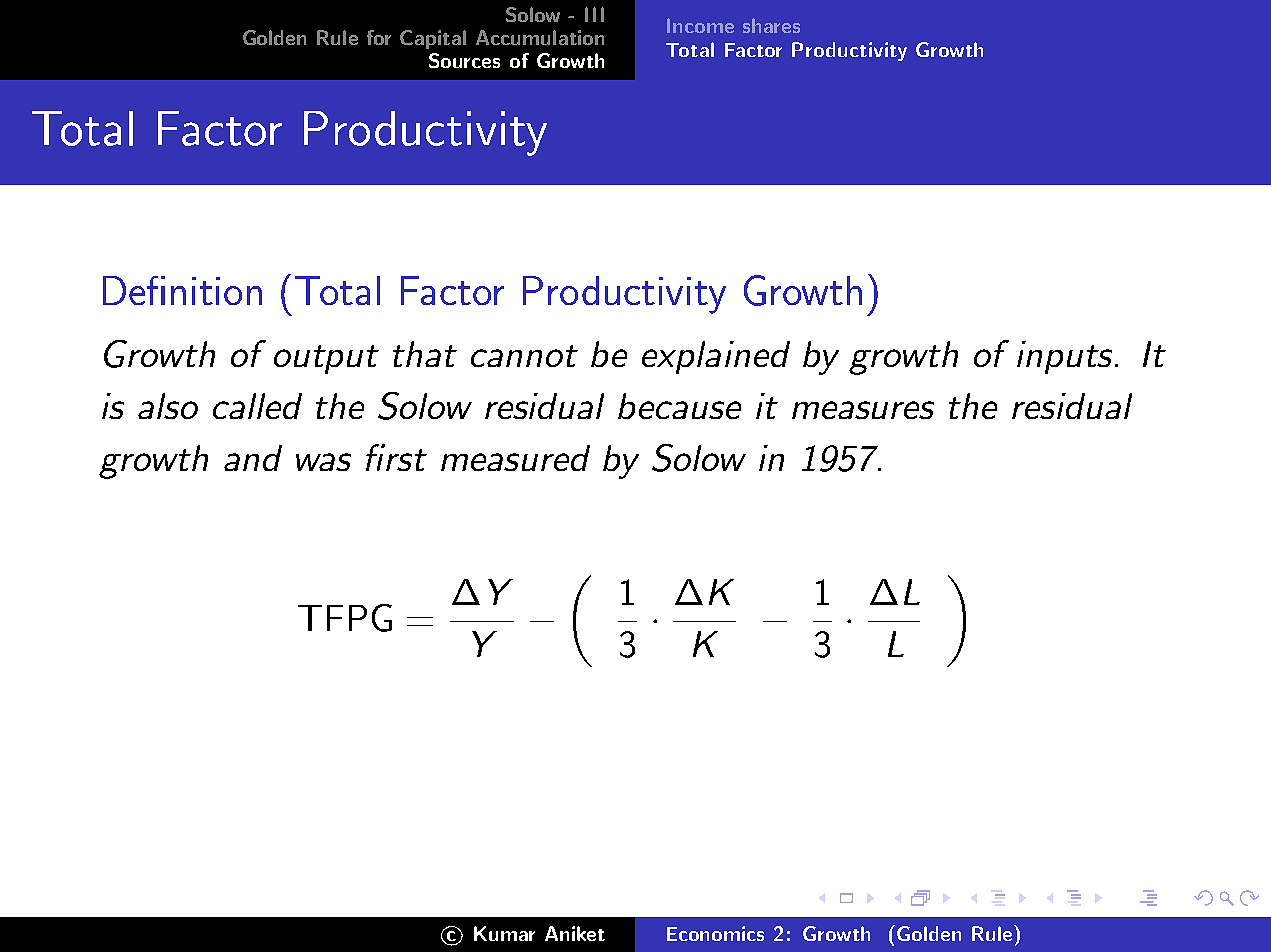 This screenshot has height=952, width=1271. What do you see at coordinates (1066, 357) in the screenshot?
I see `inputs` at bounding box center [1066, 357].
